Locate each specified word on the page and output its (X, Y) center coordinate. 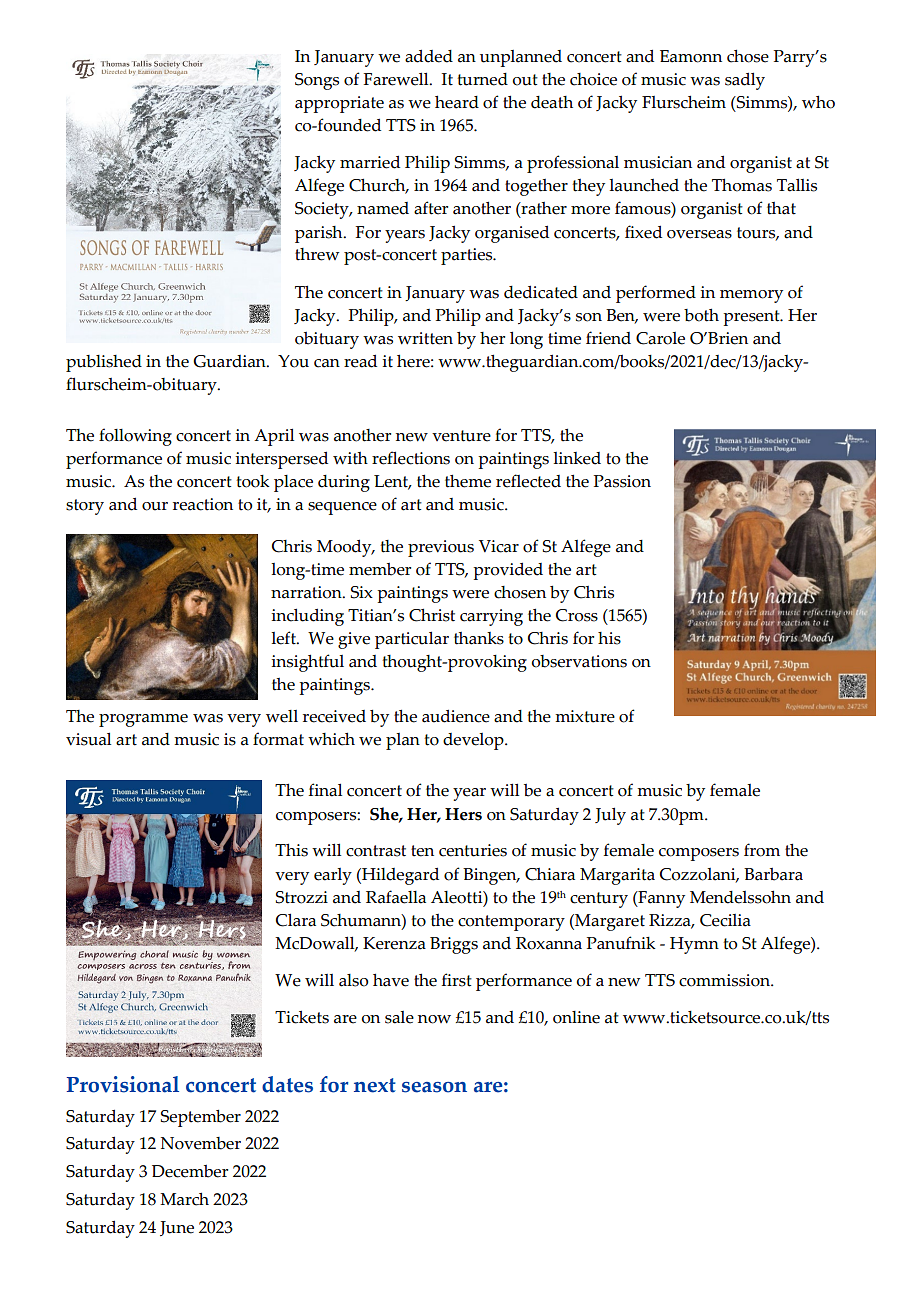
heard (457, 102)
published (104, 363)
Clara (296, 920)
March (184, 1199)
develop (474, 741)
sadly (745, 81)
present (752, 318)
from (762, 850)
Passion (622, 481)
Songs (317, 81)
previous (441, 548)
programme (143, 720)
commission (725, 980)
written (425, 338)
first (457, 980)
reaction (203, 504)
